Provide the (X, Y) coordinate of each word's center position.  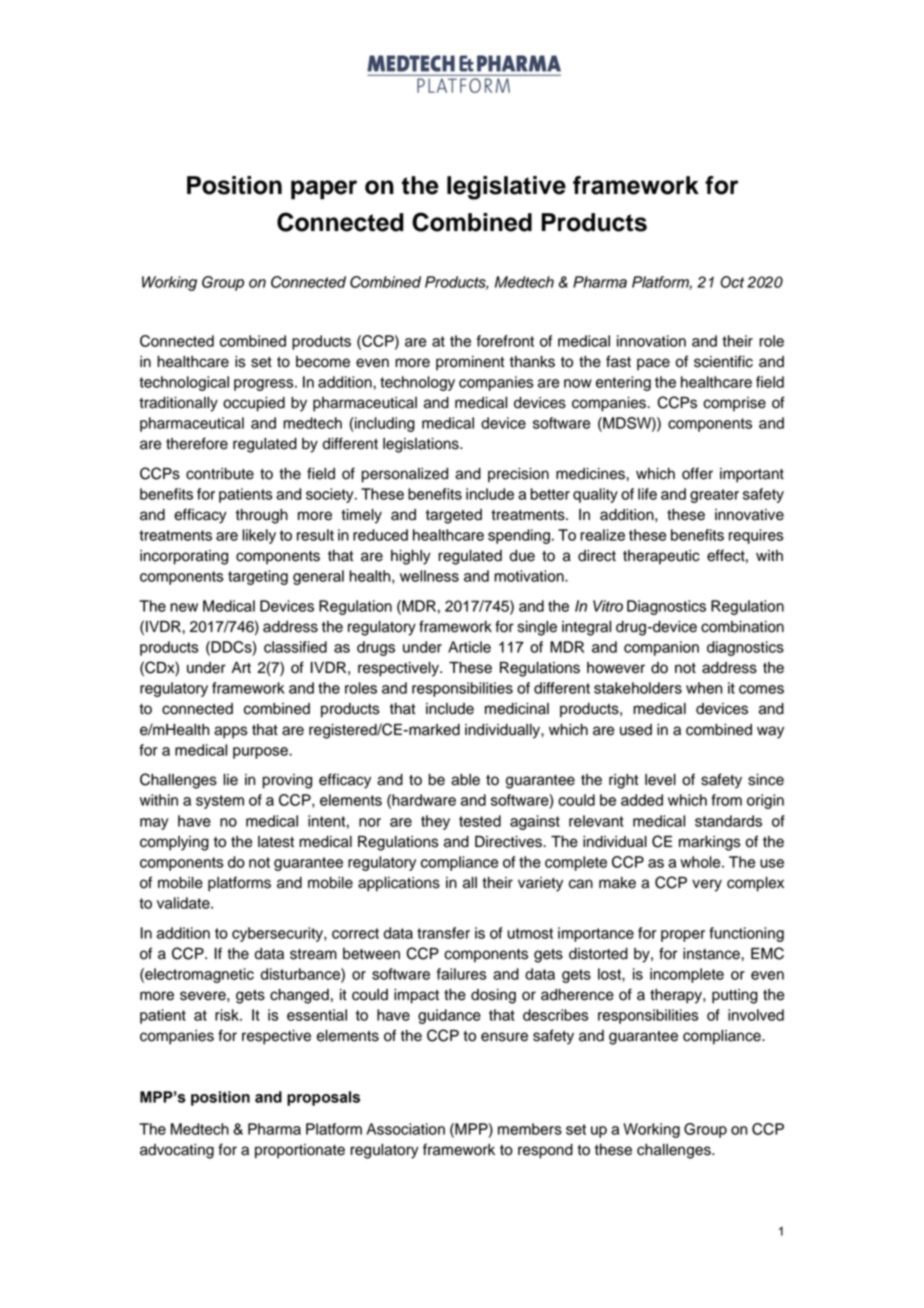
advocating (177, 1151)
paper (324, 190)
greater (714, 496)
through (262, 516)
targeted (454, 516)
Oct (732, 282)
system (220, 802)
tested (480, 821)
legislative (506, 188)
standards (728, 821)
